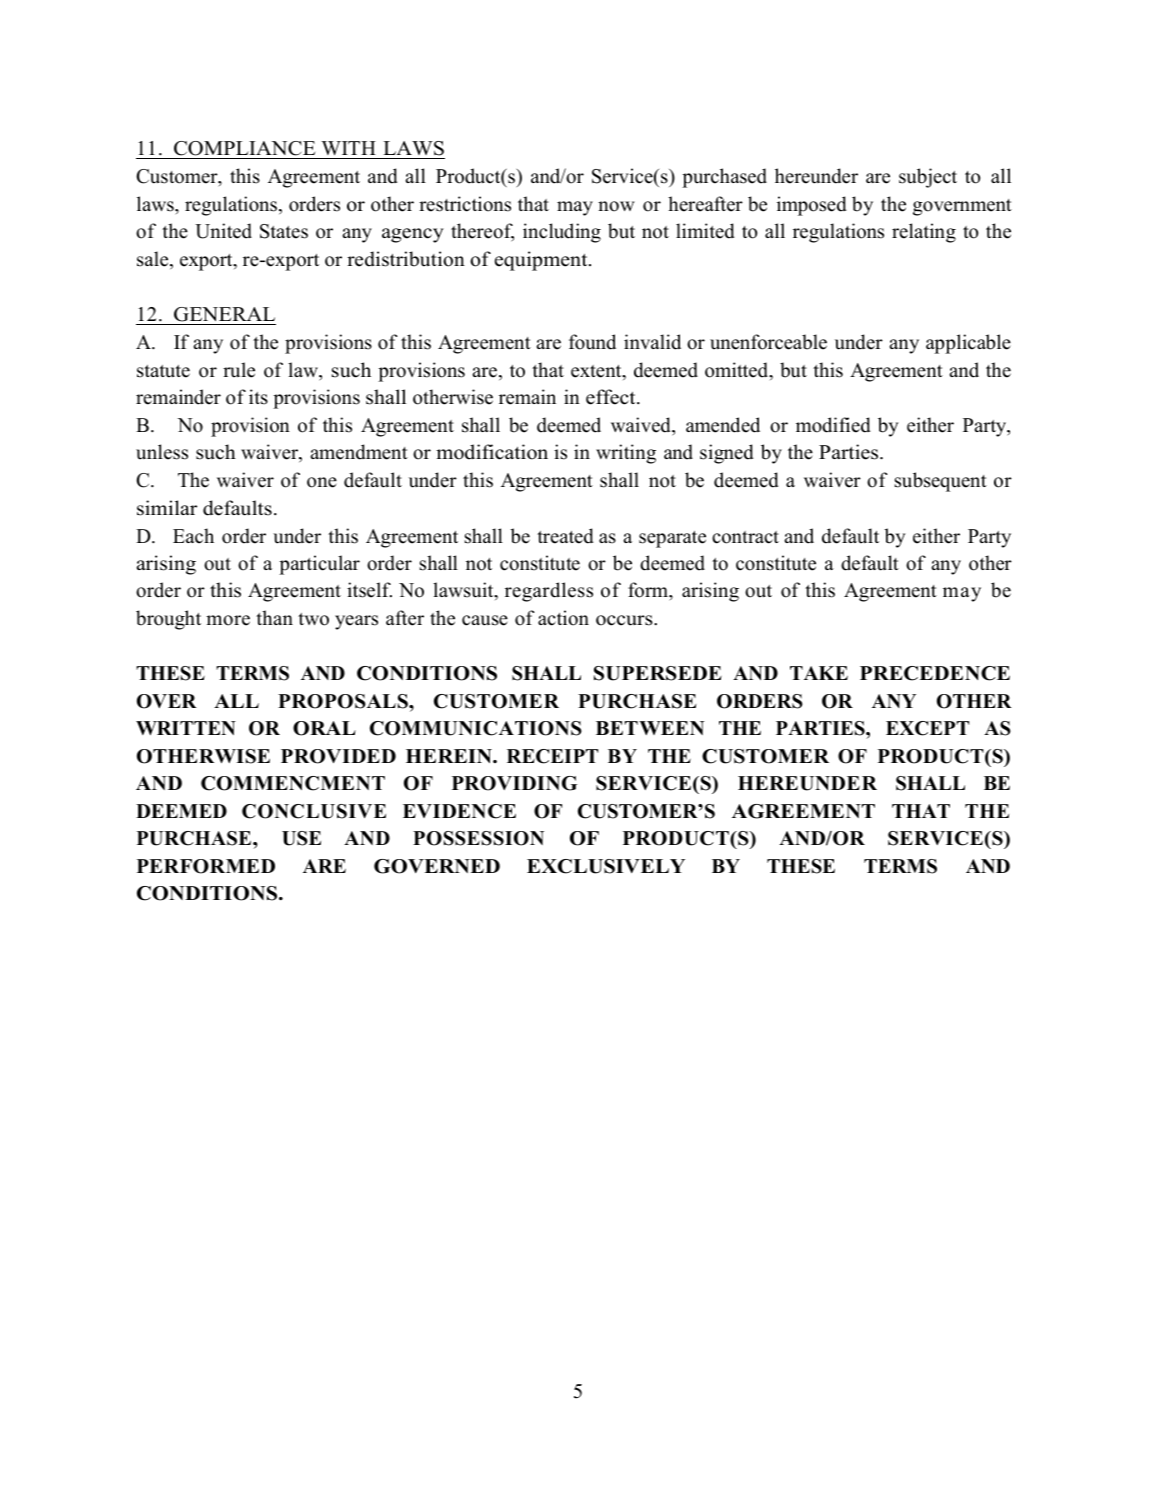  What do you see at coordinates (968, 344) in the screenshot?
I see `applicable` at bounding box center [968, 344].
